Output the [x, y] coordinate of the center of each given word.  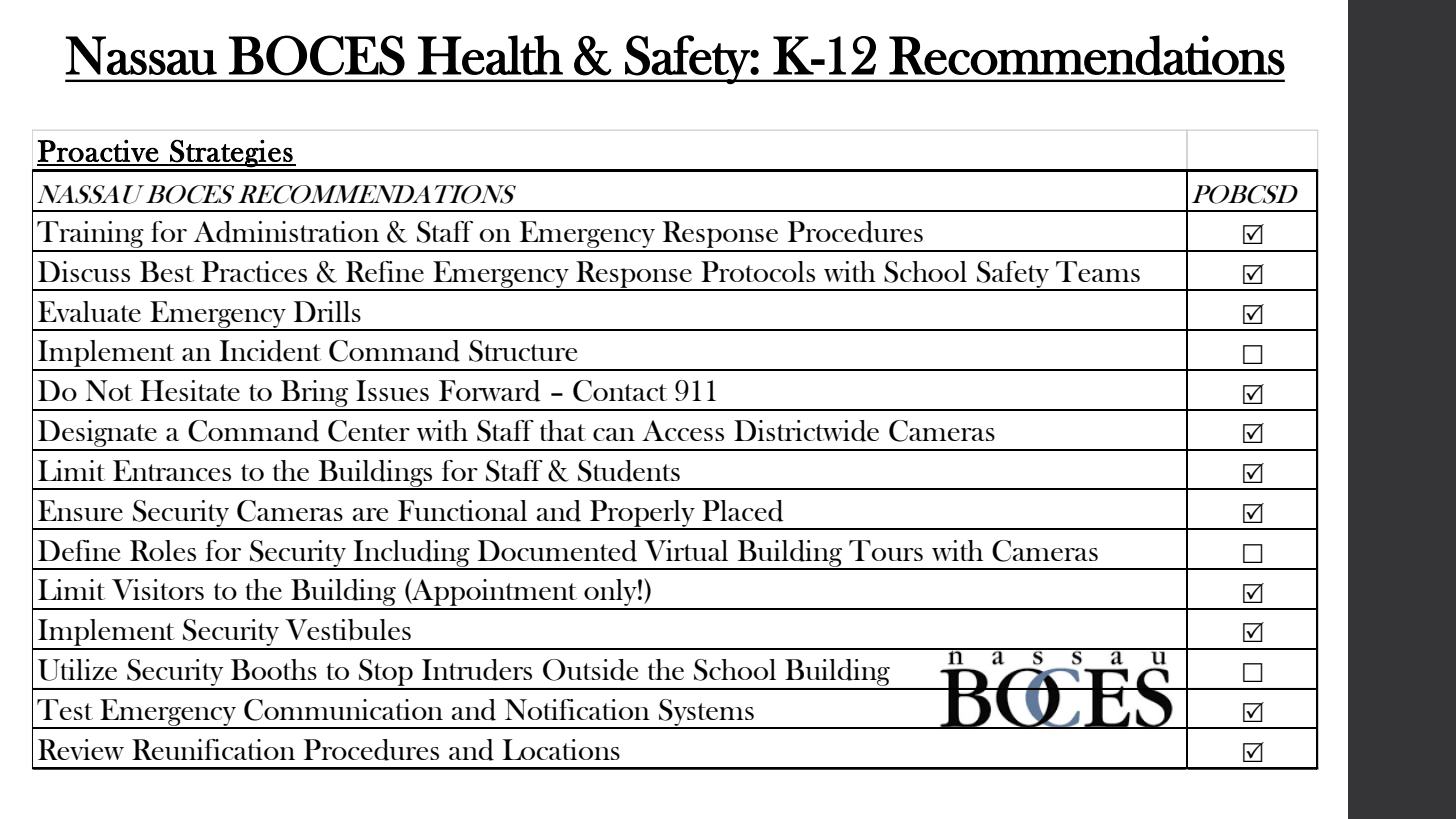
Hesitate [190, 390]
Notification [577, 709]
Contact [620, 391]
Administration [286, 232]
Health [490, 55]
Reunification [213, 749]
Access [683, 430]
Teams [1098, 271]
